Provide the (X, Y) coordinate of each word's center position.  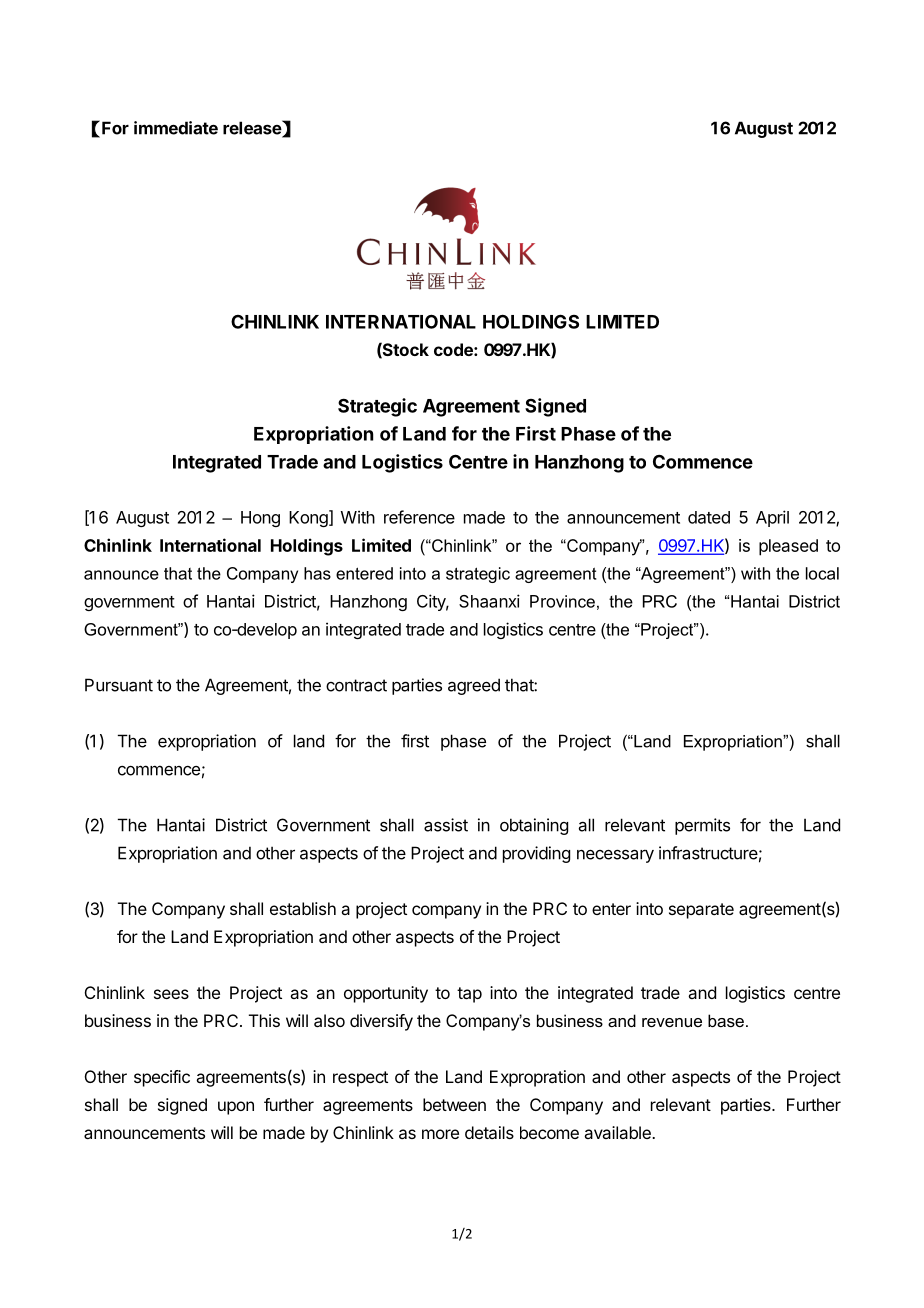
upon (236, 1108)
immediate (176, 128)
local (822, 573)
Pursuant (119, 685)
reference (419, 517)
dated (709, 517)
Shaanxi (489, 601)
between (454, 1104)
